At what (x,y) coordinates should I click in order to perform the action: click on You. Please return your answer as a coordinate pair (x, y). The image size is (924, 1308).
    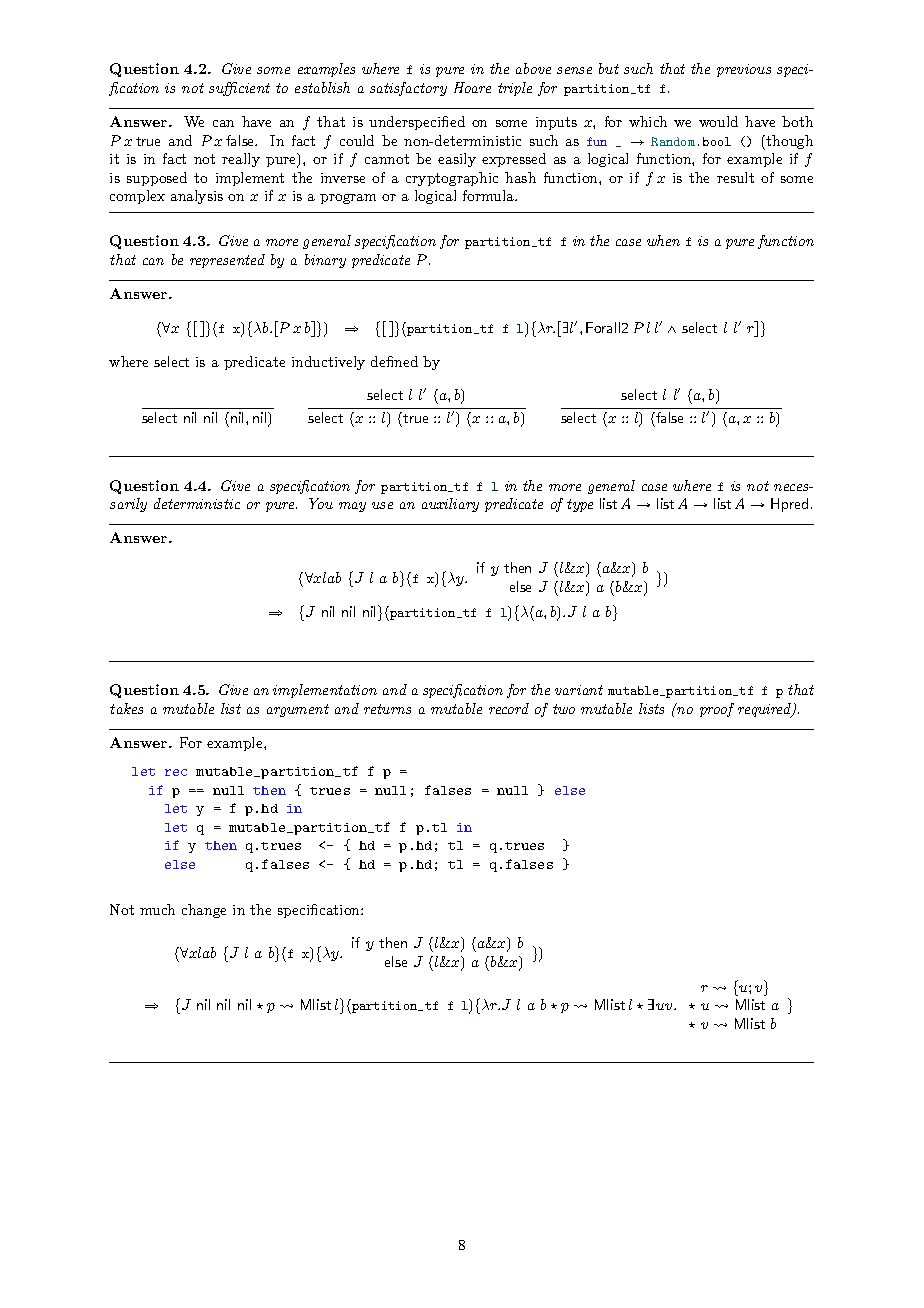
    Looking at the image, I should click on (321, 503).
